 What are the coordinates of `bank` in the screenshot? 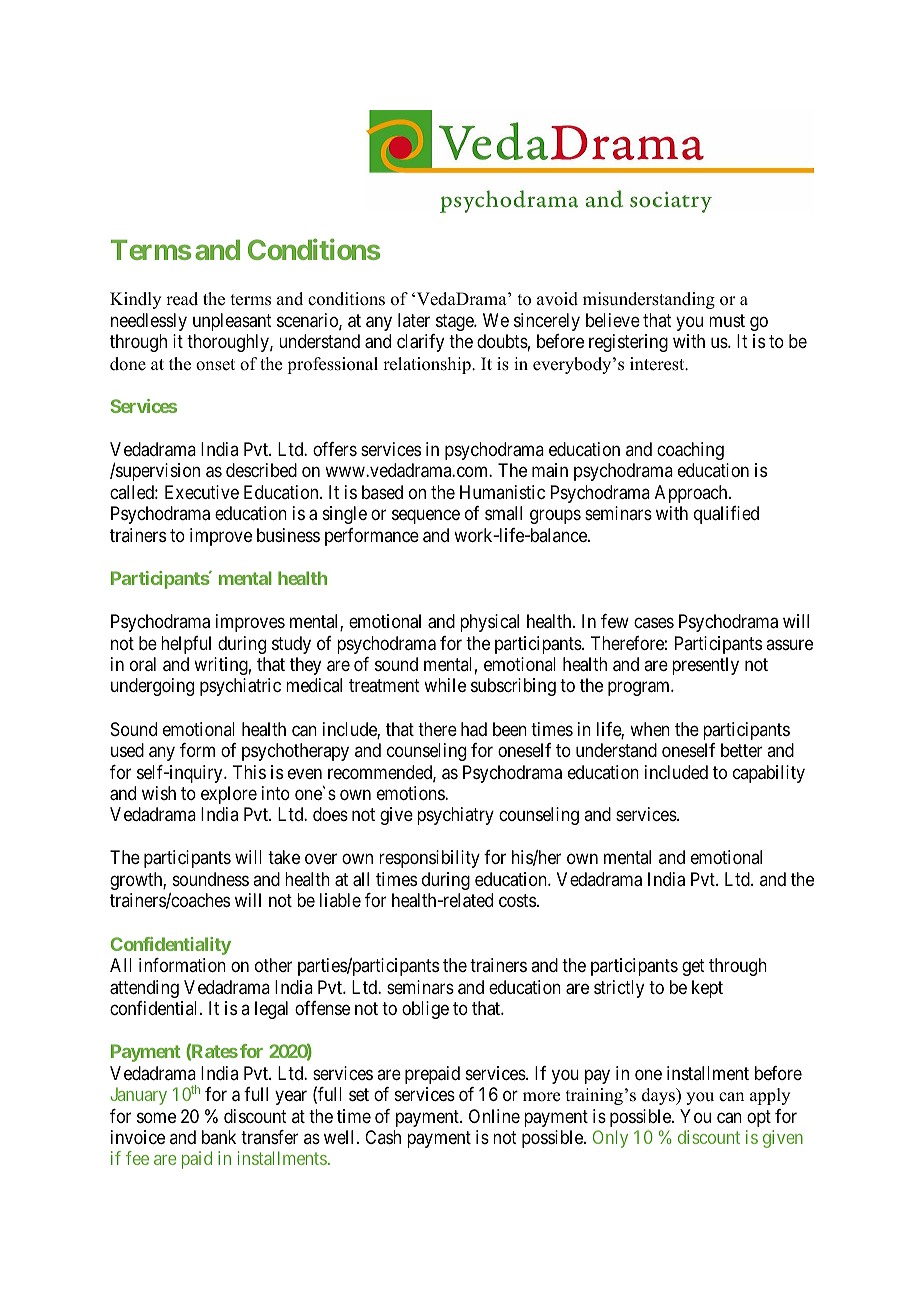 It's located at (219, 1137).
